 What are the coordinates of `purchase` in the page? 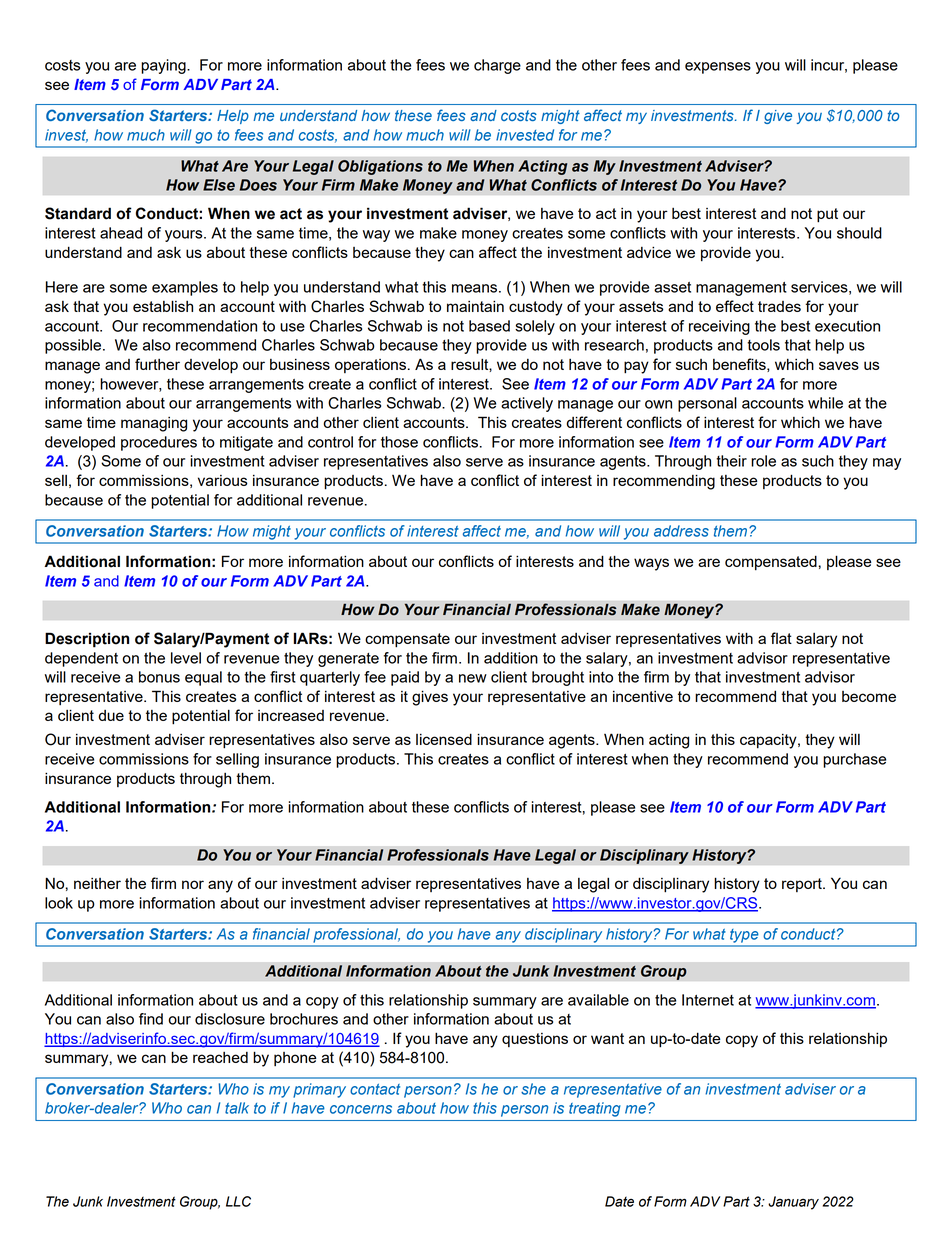 It's located at (854, 760).
